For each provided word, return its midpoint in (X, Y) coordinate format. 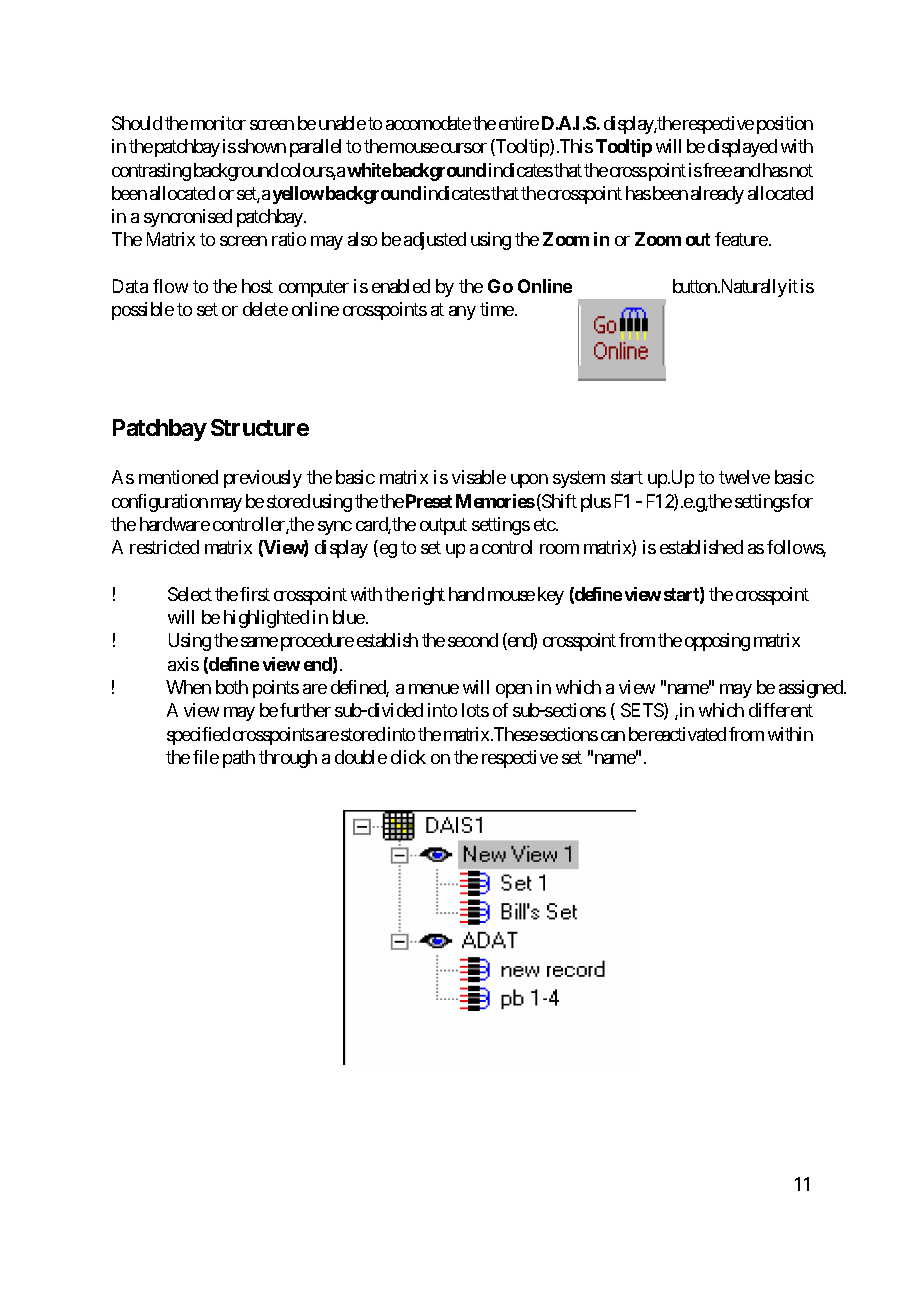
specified (198, 736)
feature (741, 239)
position (785, 125)
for (802, 501)
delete (265, 309)
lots (475, 710)
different (781, 710)
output (443, 526)
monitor (218, 123)
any (462, 313)
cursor (464, 148)
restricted (164, 547)
